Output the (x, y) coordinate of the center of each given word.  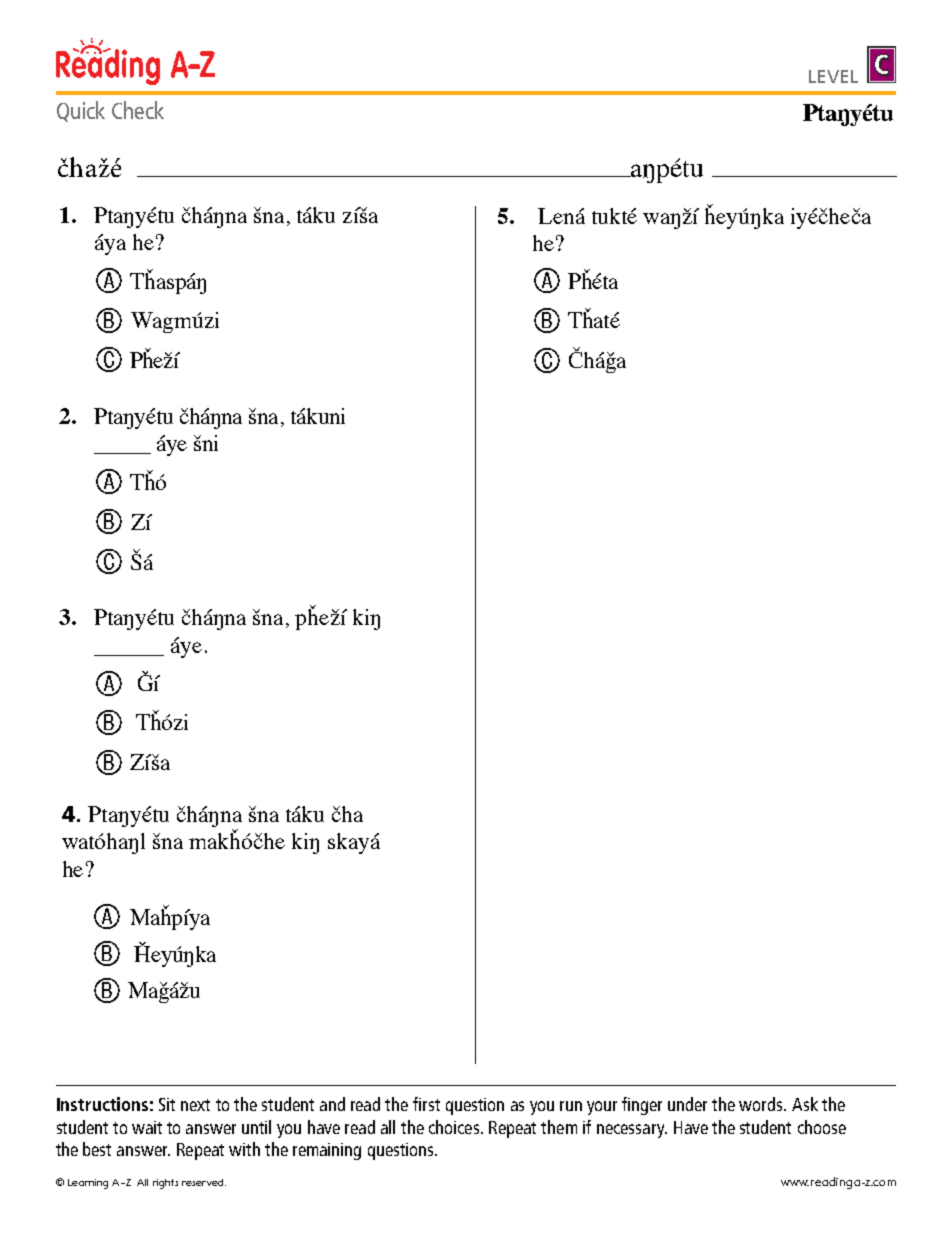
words (762, 1104)
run (571, 1106)
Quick (81, 111)
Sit (167, 1104)
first (426, 1104)
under (687, 1104)
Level (833, 76)
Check (138, 110)
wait (147, 1127)
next (195, 1105)
